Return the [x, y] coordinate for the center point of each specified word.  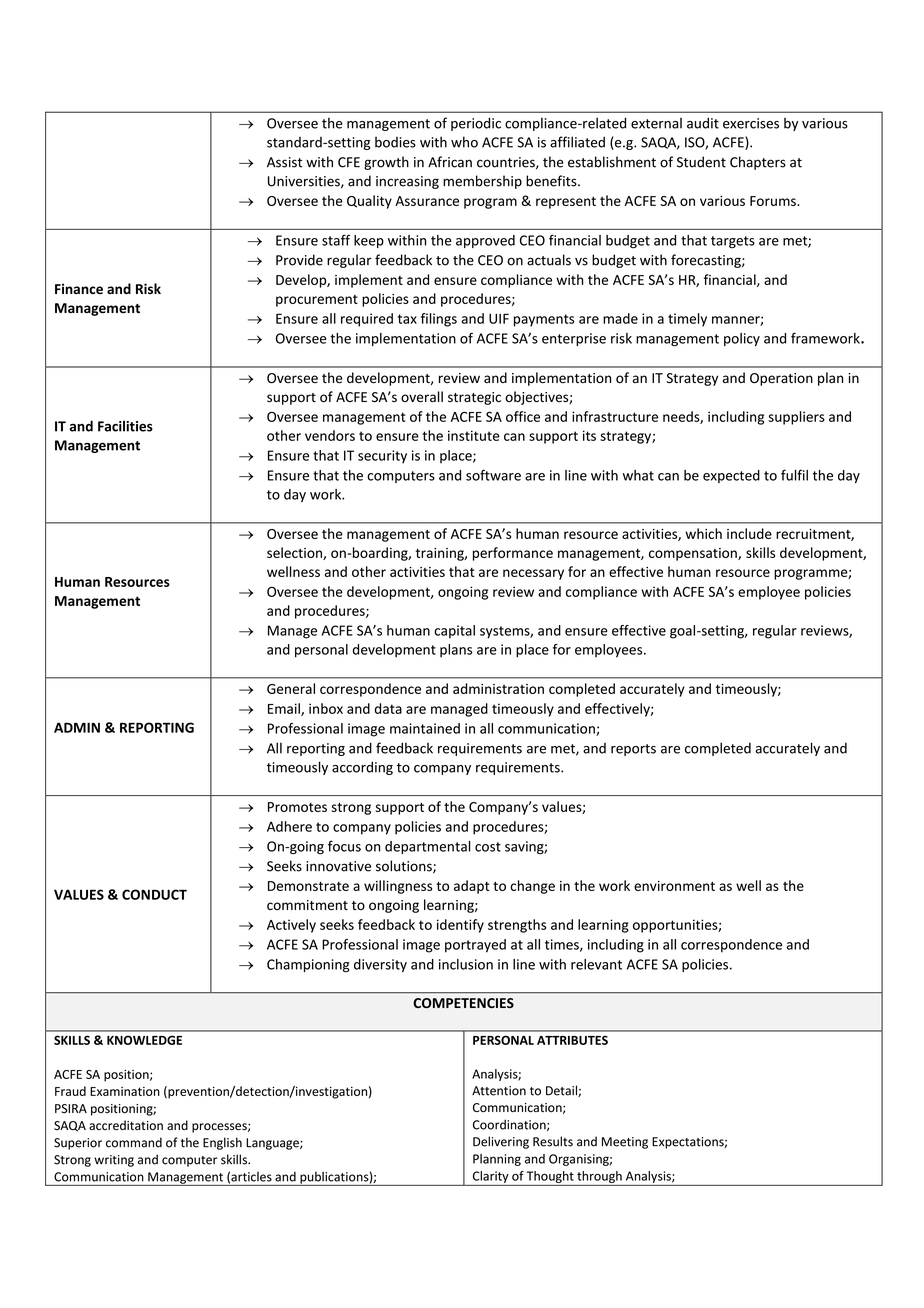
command [134, 1142]
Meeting [625, 1143]
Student [701, 162]
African [450, 162]
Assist [284, 162]
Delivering [501, 1142]
